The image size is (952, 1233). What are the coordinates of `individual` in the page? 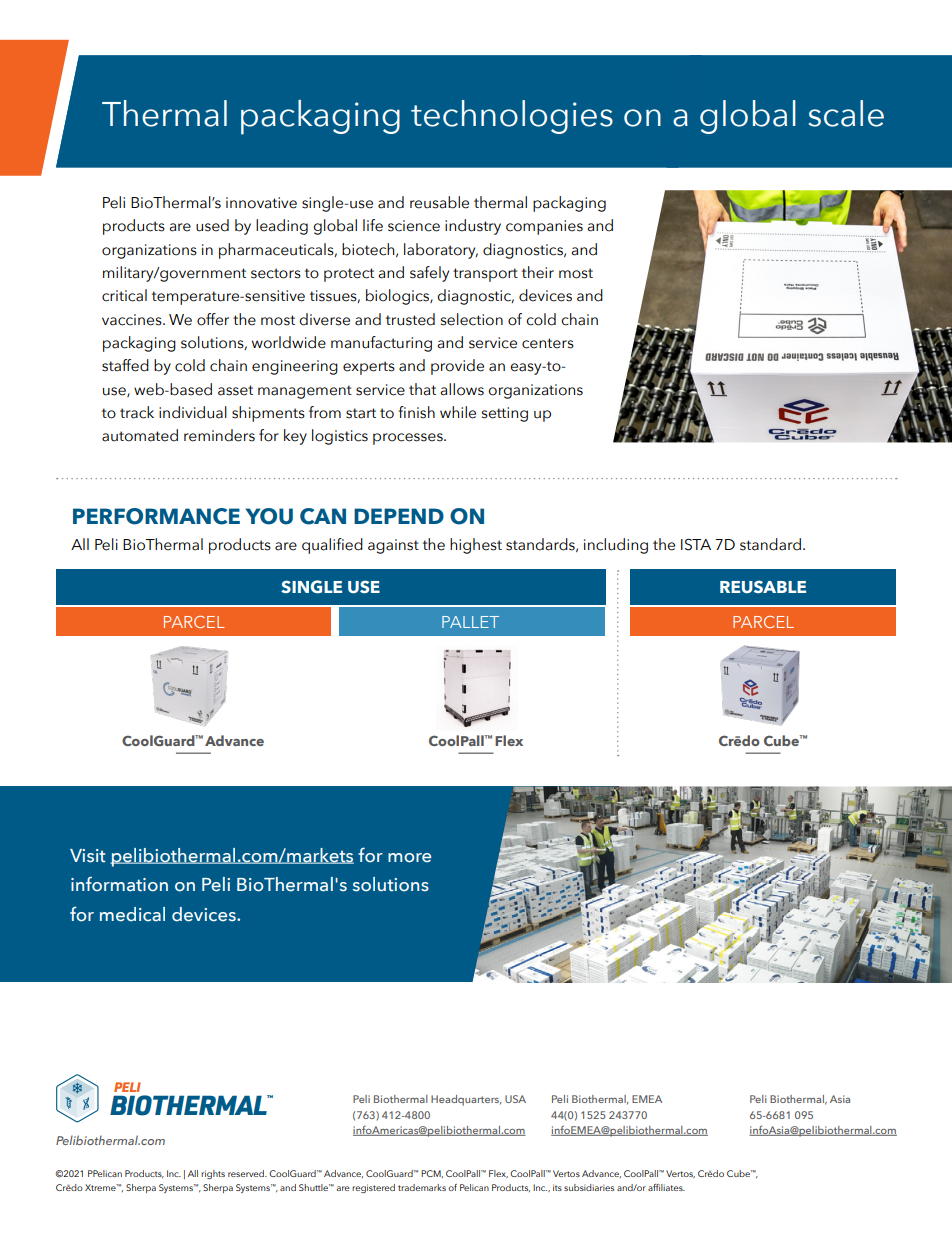 It's located at (193, 412).
